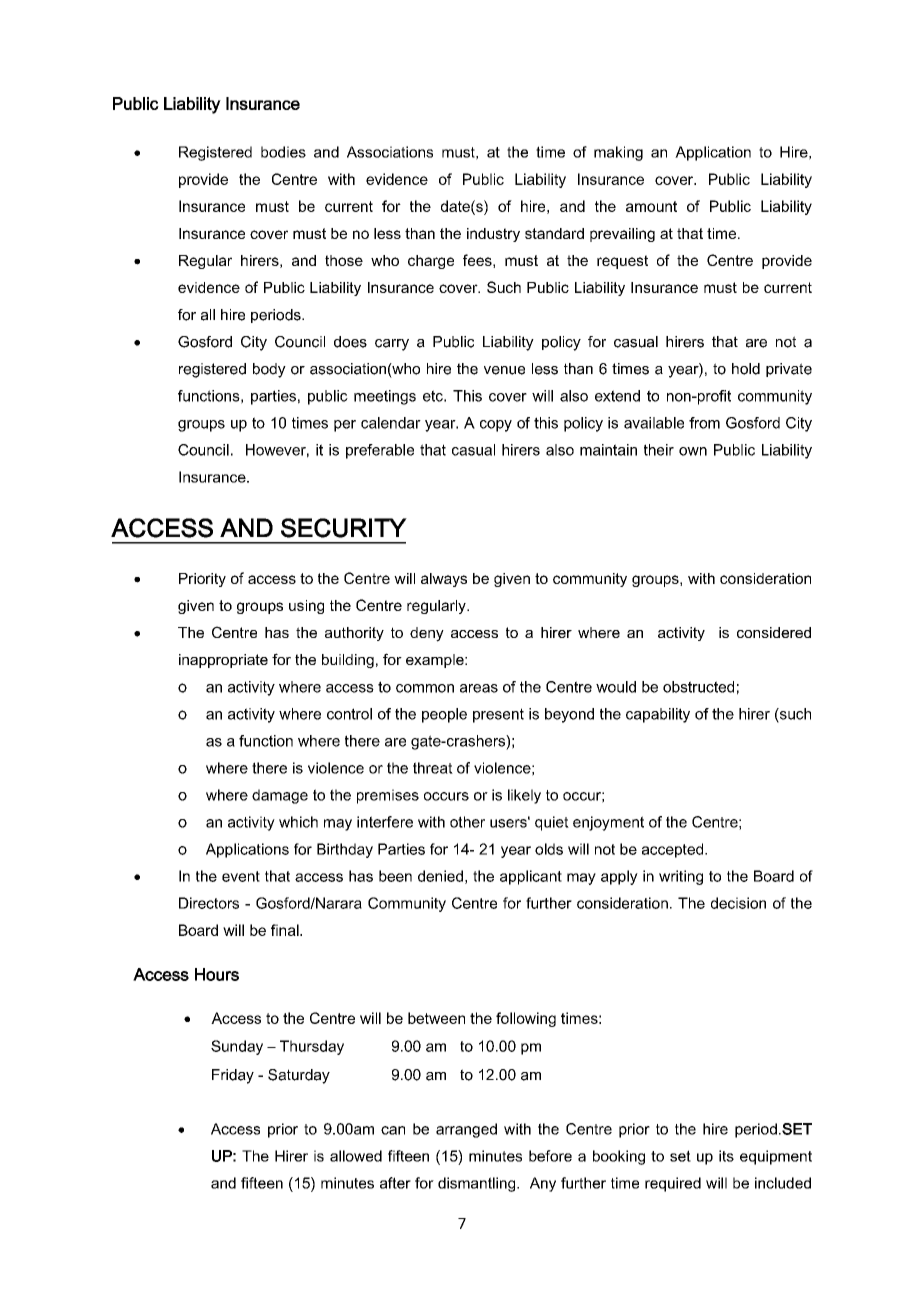 Image resolution: width=924 pixels, height=1308 pixels. What do you see at coordinates (693, 451) in the screenshot?
I see `own` at bounding box center [693, 451].
